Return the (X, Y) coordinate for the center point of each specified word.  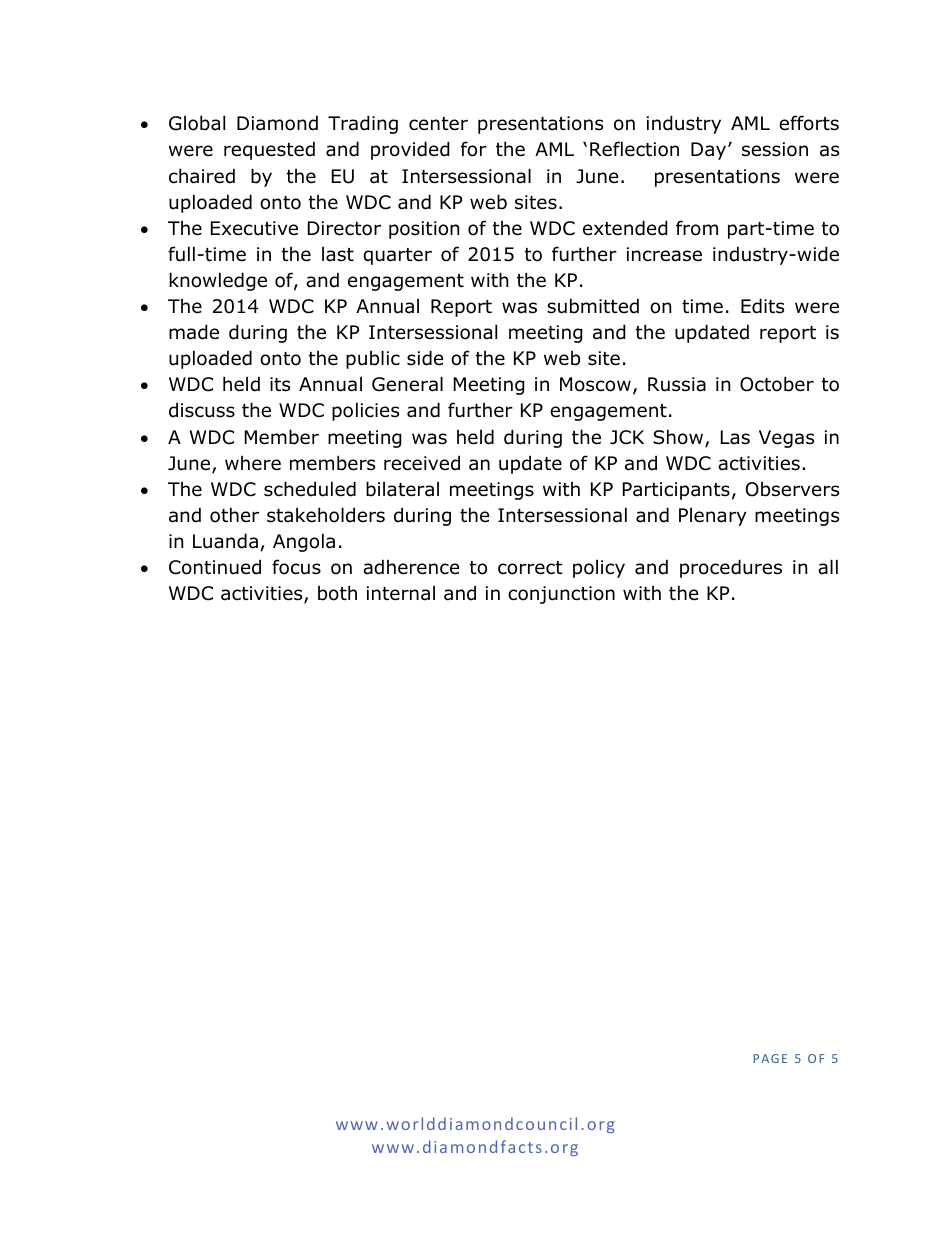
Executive (254, 228)
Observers (792, 489)
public (373, 359)
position (424, 230)
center (438, 124)
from (697, 228)
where (253, 463)
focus (296, 567)
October (777, 384)
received (422, 463)
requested (269, 150)
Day (710, 151)
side (425, 358)
